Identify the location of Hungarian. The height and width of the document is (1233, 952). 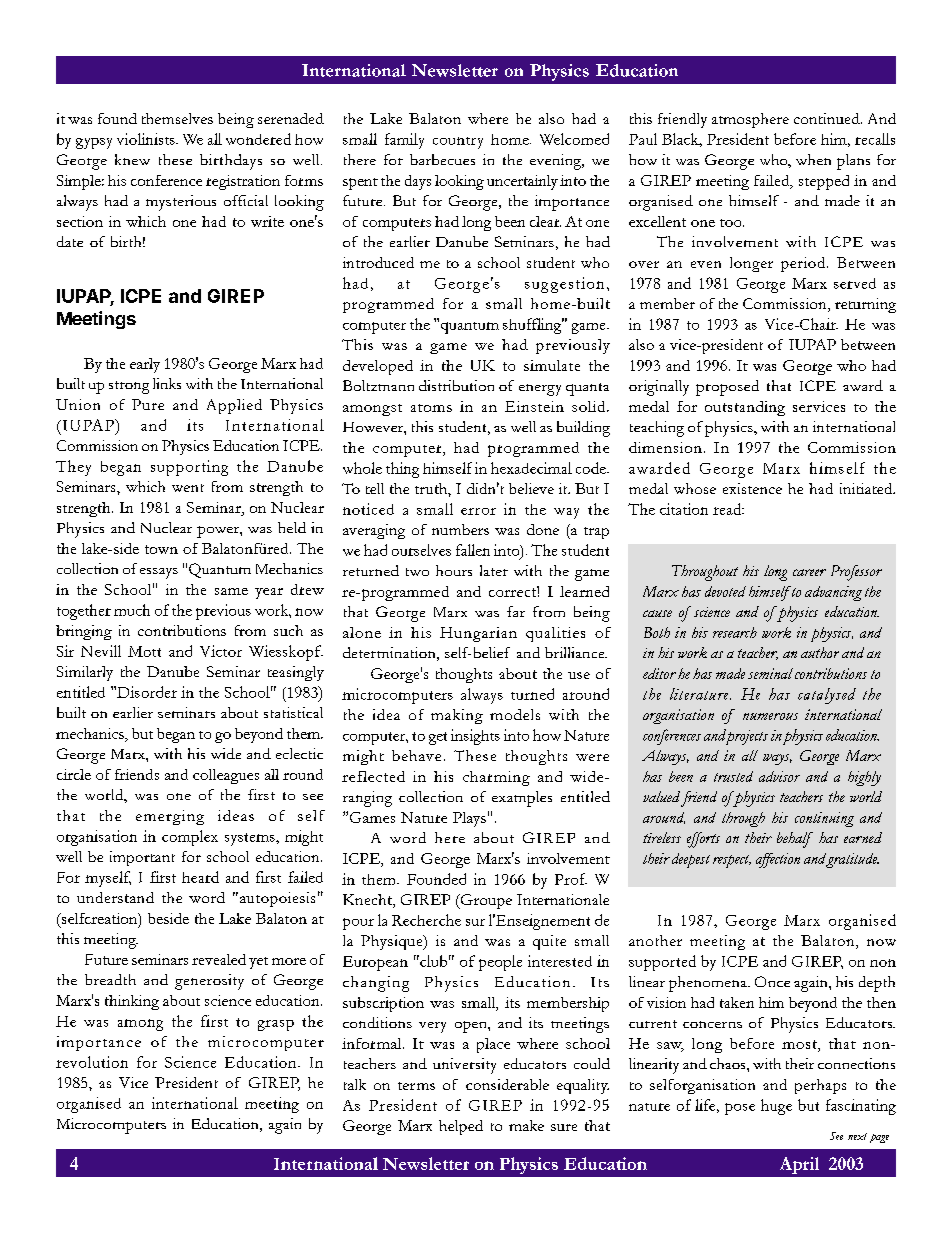
(478, 634).
